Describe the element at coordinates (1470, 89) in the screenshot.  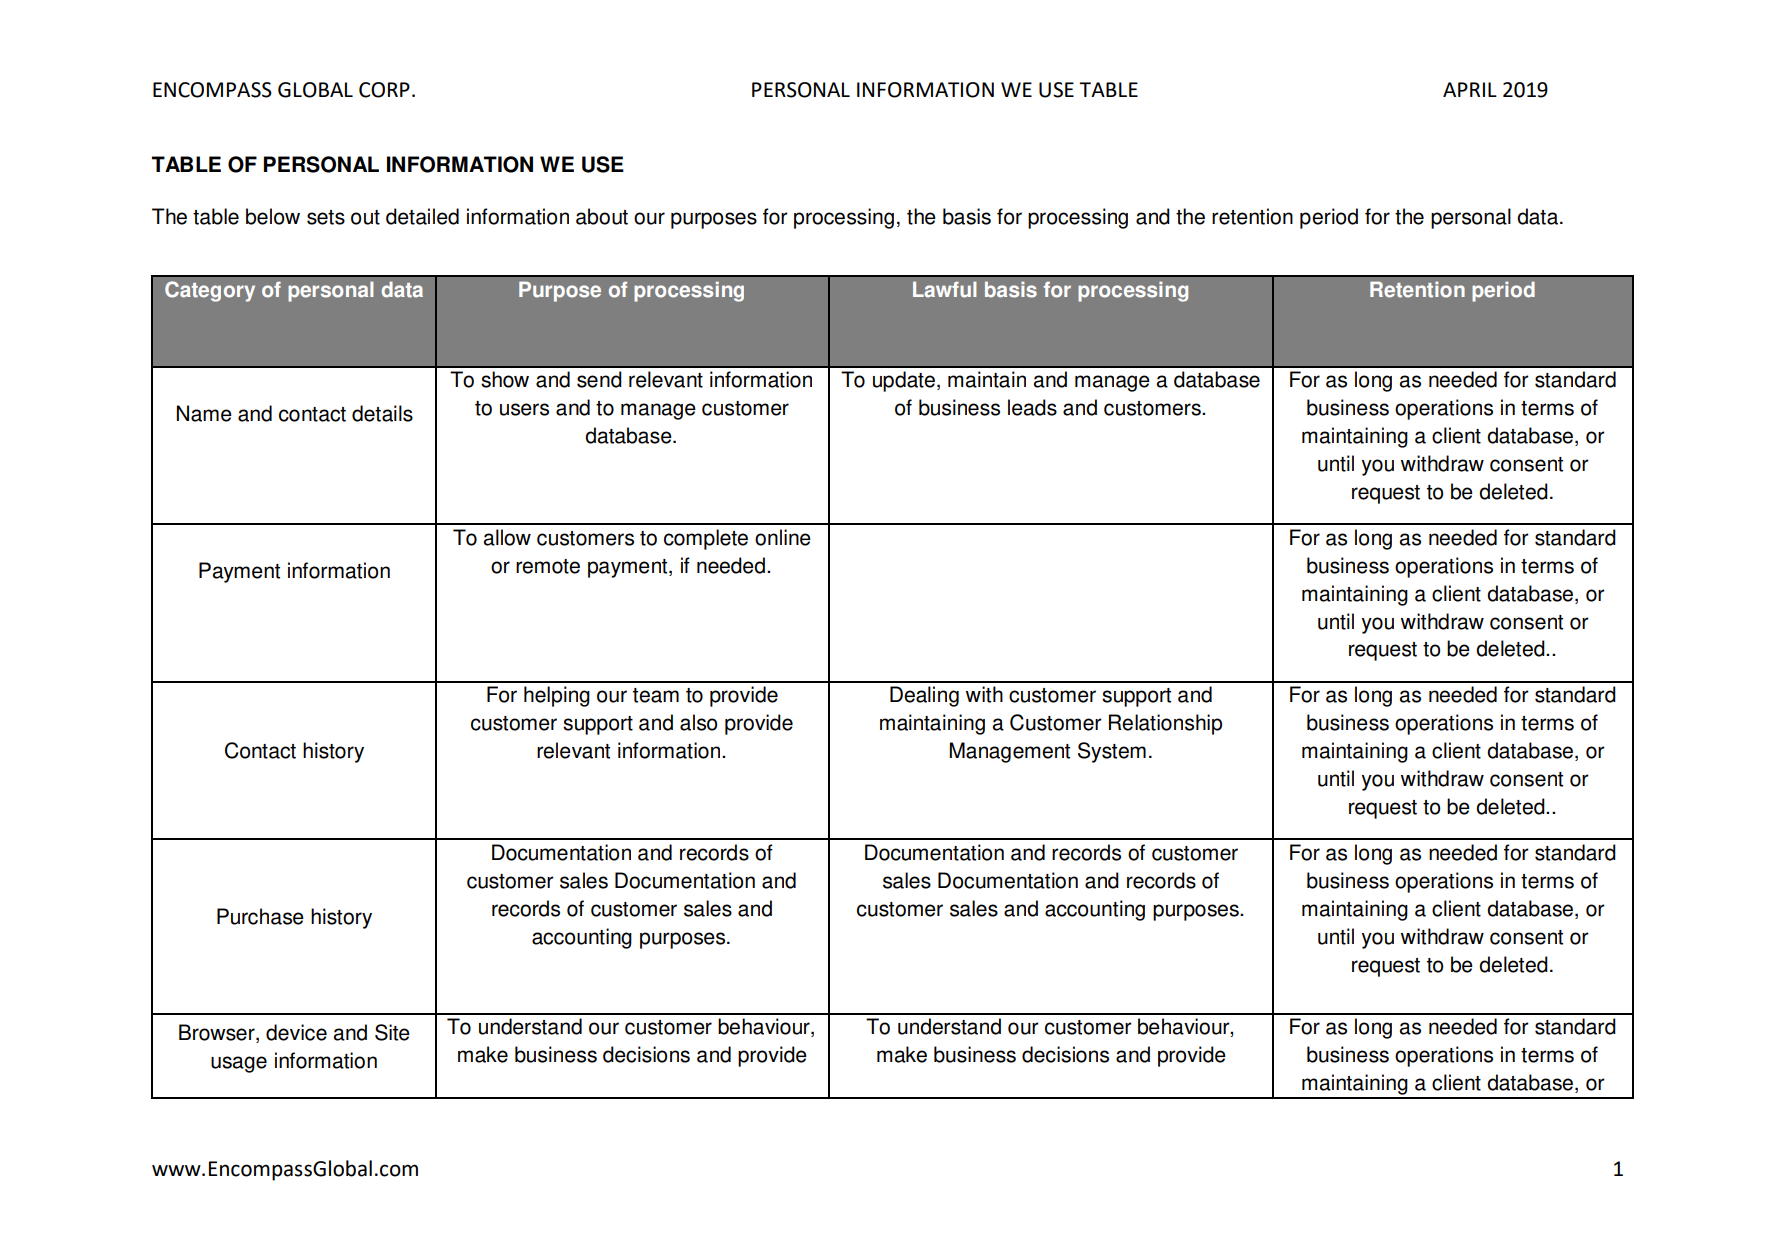
I see `APRIL` at that location.
